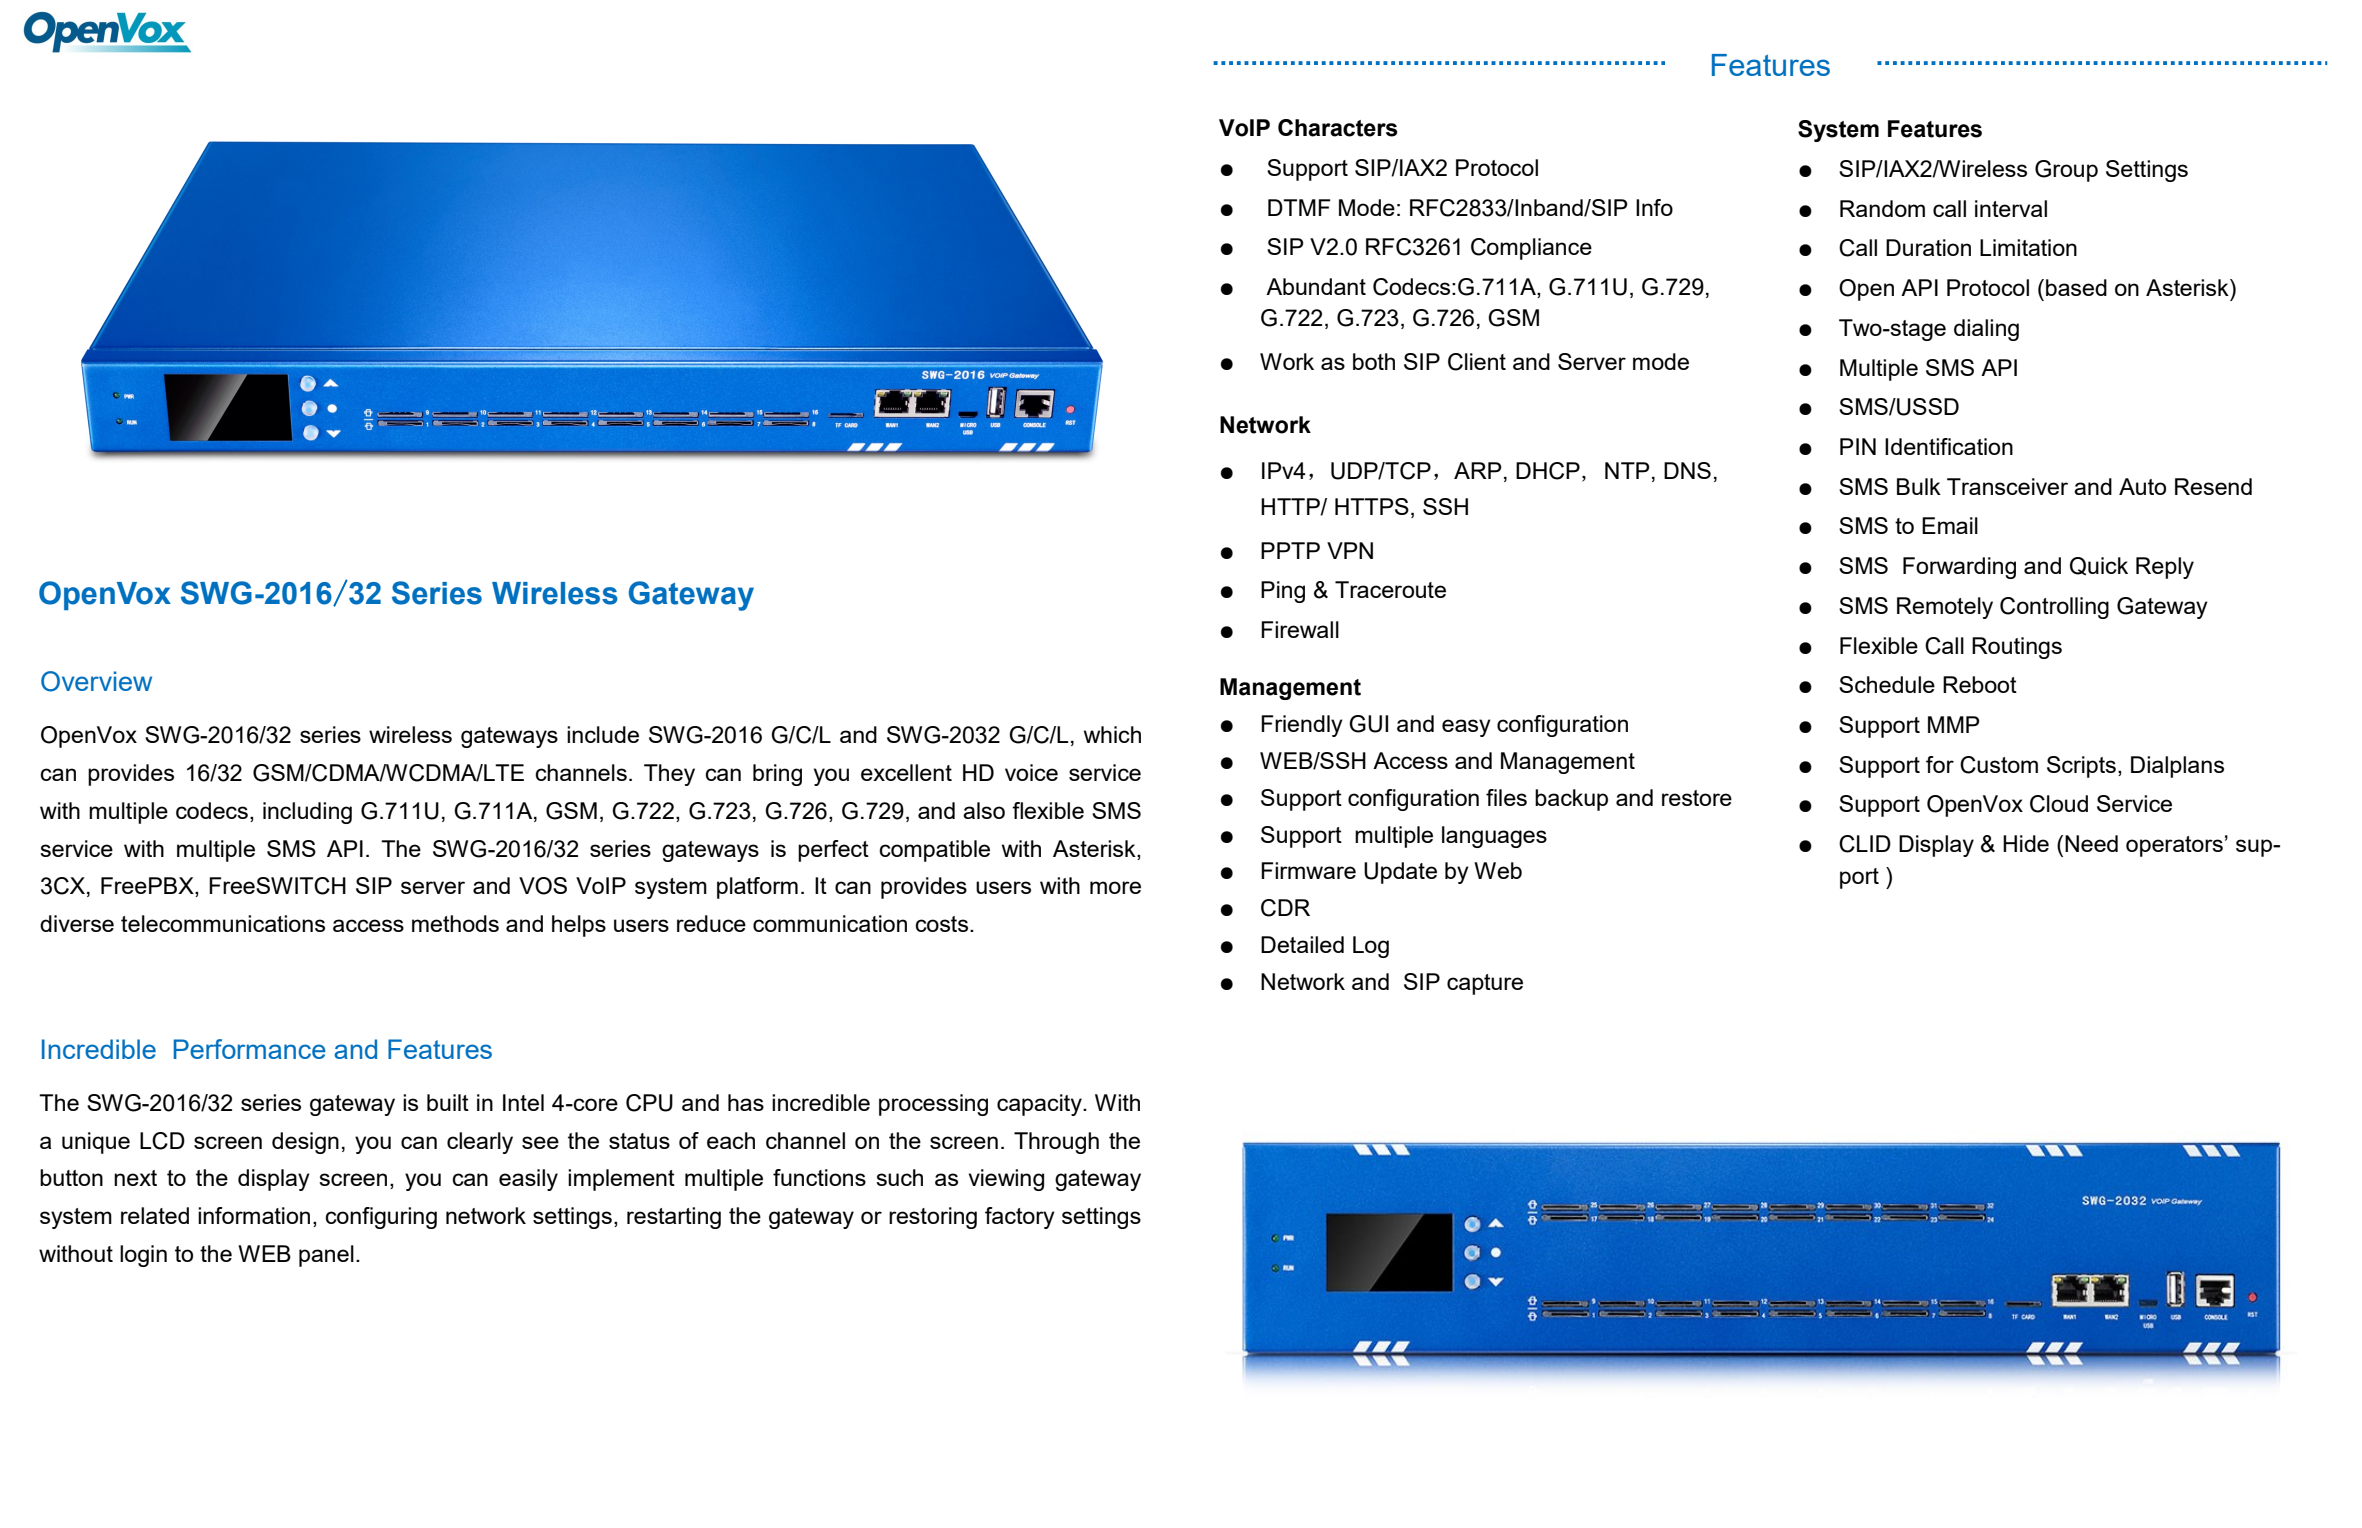  I want to click on including, so click(307, 813).
